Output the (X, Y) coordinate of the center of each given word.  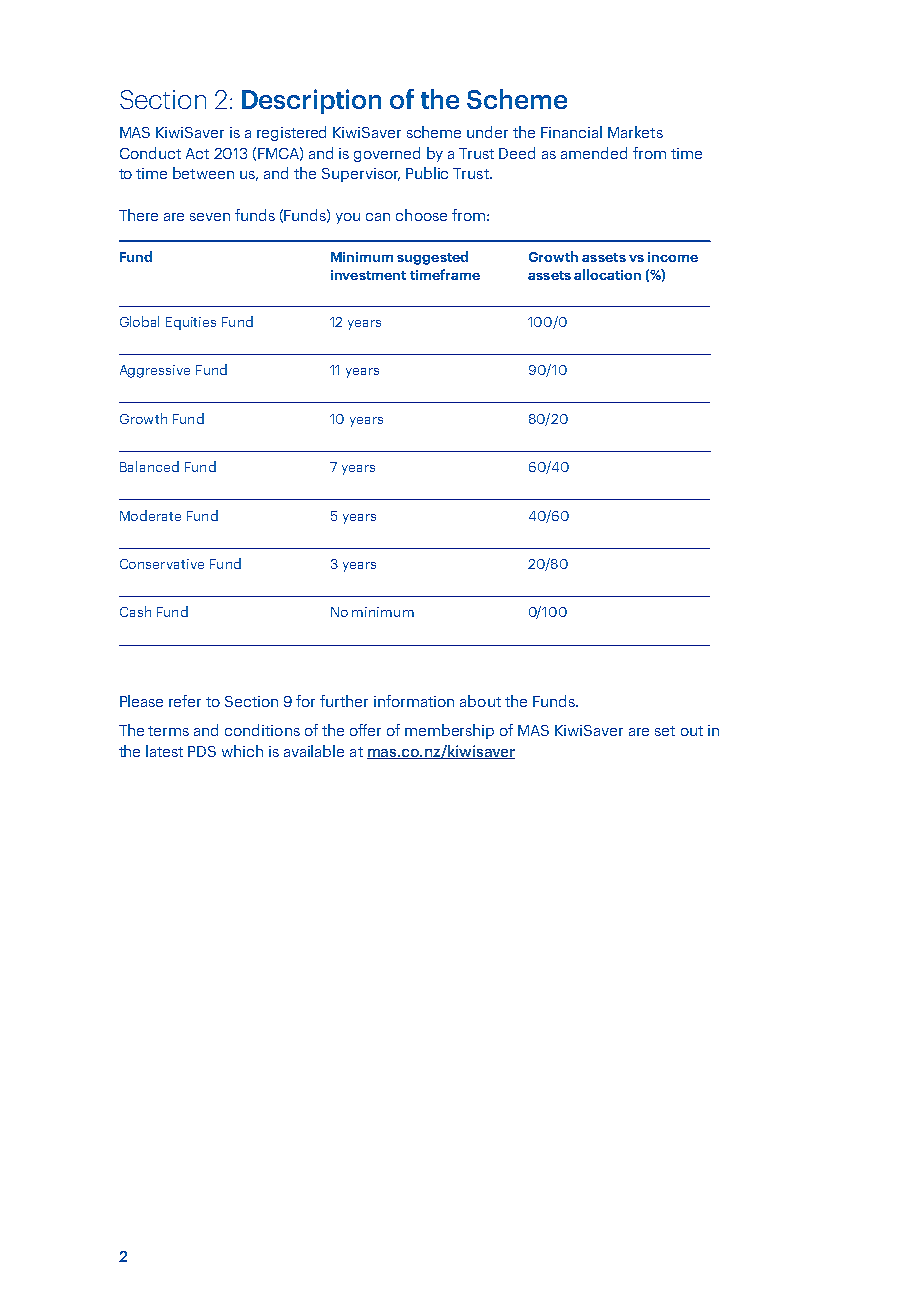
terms (168, 731)
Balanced (149, 466)
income (673, 257)
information (414, 701)
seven (210, 217)
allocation (607, 274)
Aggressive (155, 371)
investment (368, 275)
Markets (635, 132)
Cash (135, 611)
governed (387, 154)
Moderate (150, 515)
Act (197, 153)
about (480, 701)
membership (449, 731)
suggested (432, 258)
